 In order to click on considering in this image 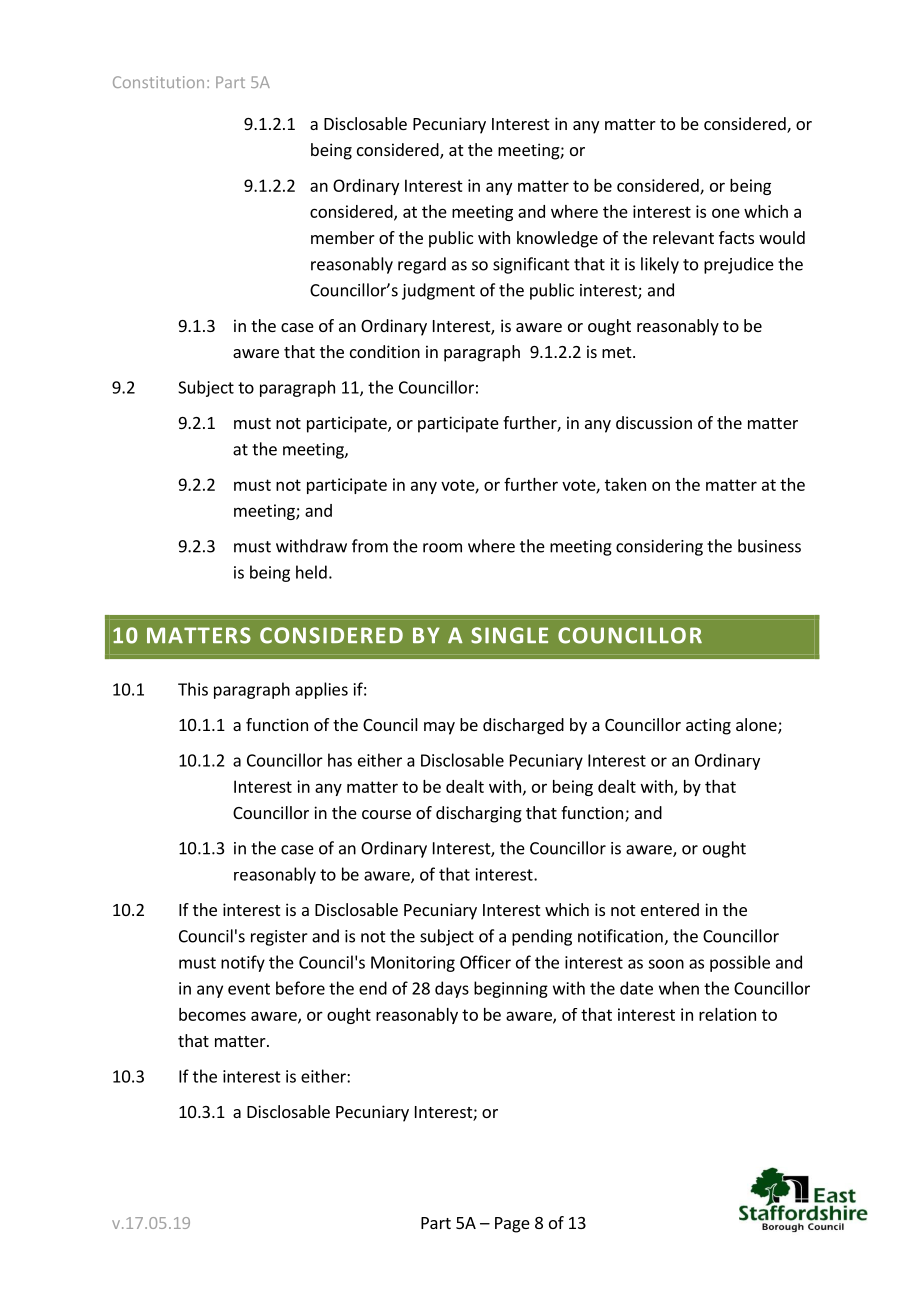, I will do `click(659, 547)`.
